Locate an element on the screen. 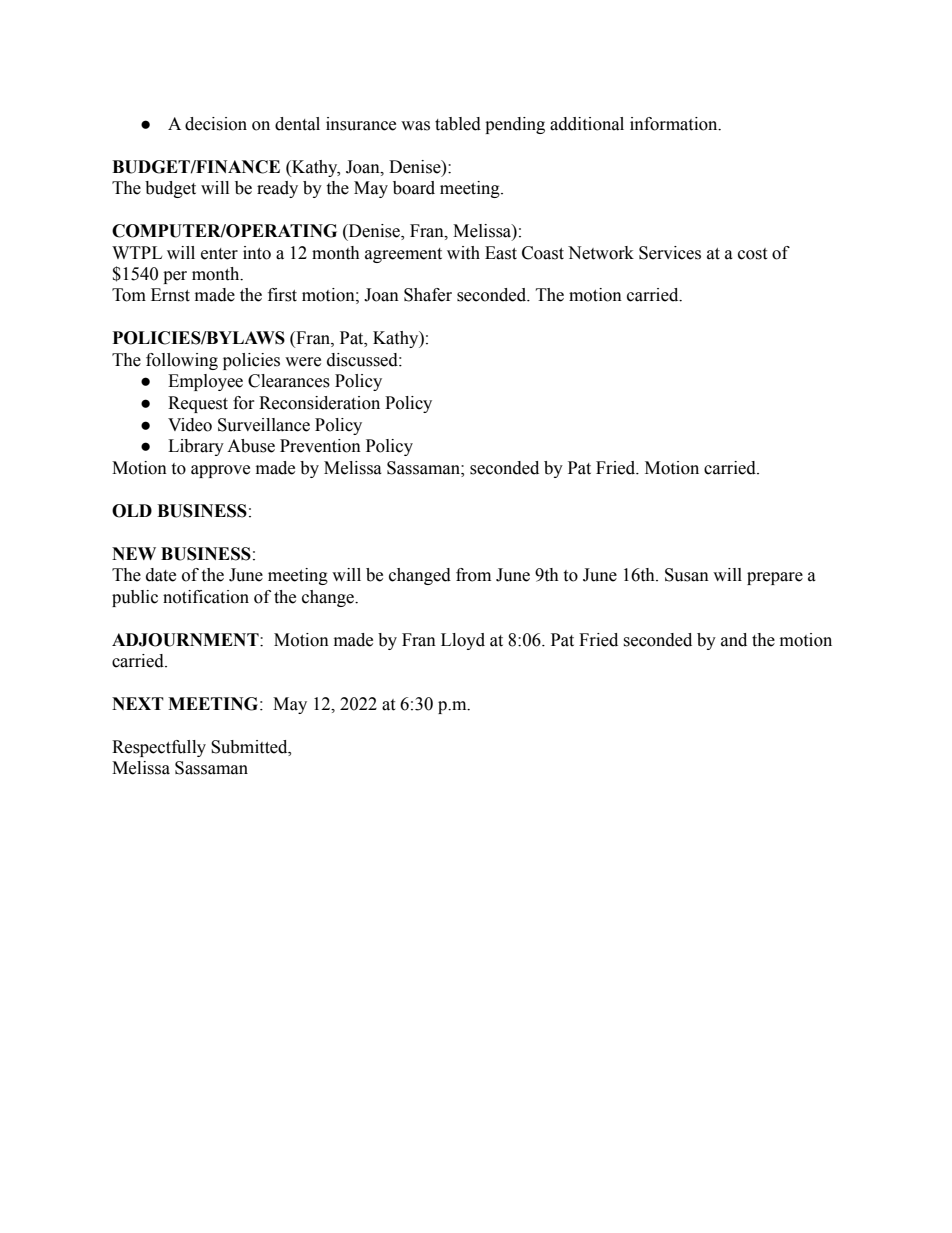 The image size is (952, 1233). NEW is located at coordinates (134, 553).
